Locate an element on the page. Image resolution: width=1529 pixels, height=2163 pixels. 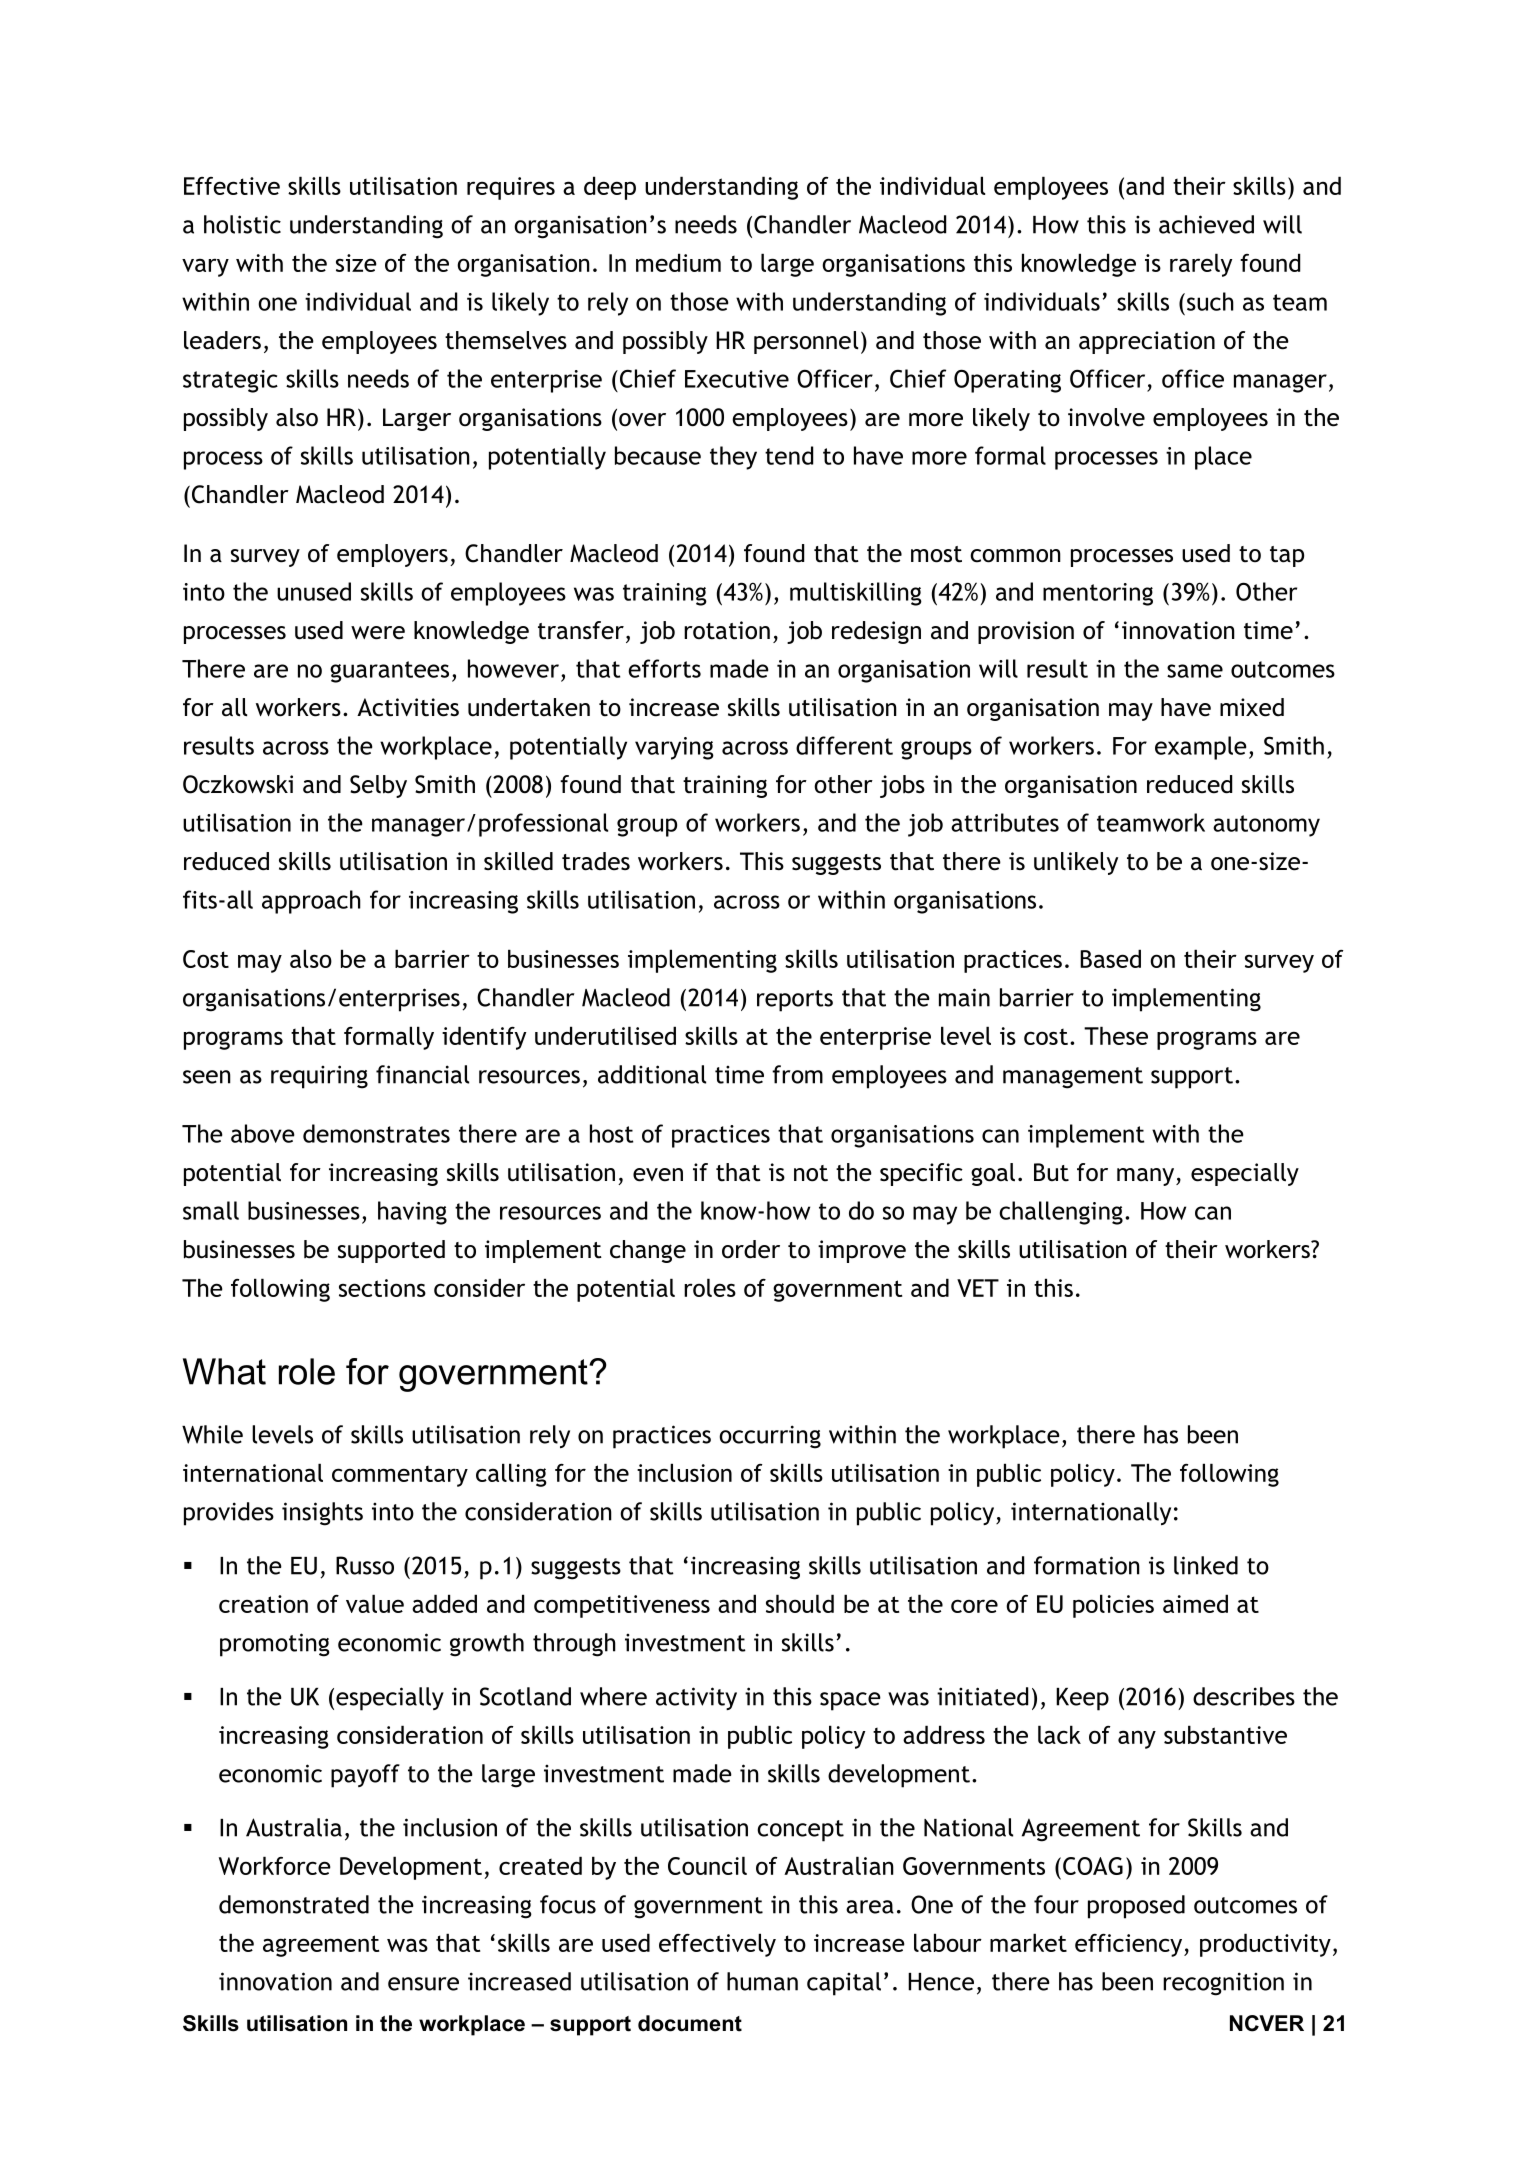
from is located at coordinates (797, 1074).
